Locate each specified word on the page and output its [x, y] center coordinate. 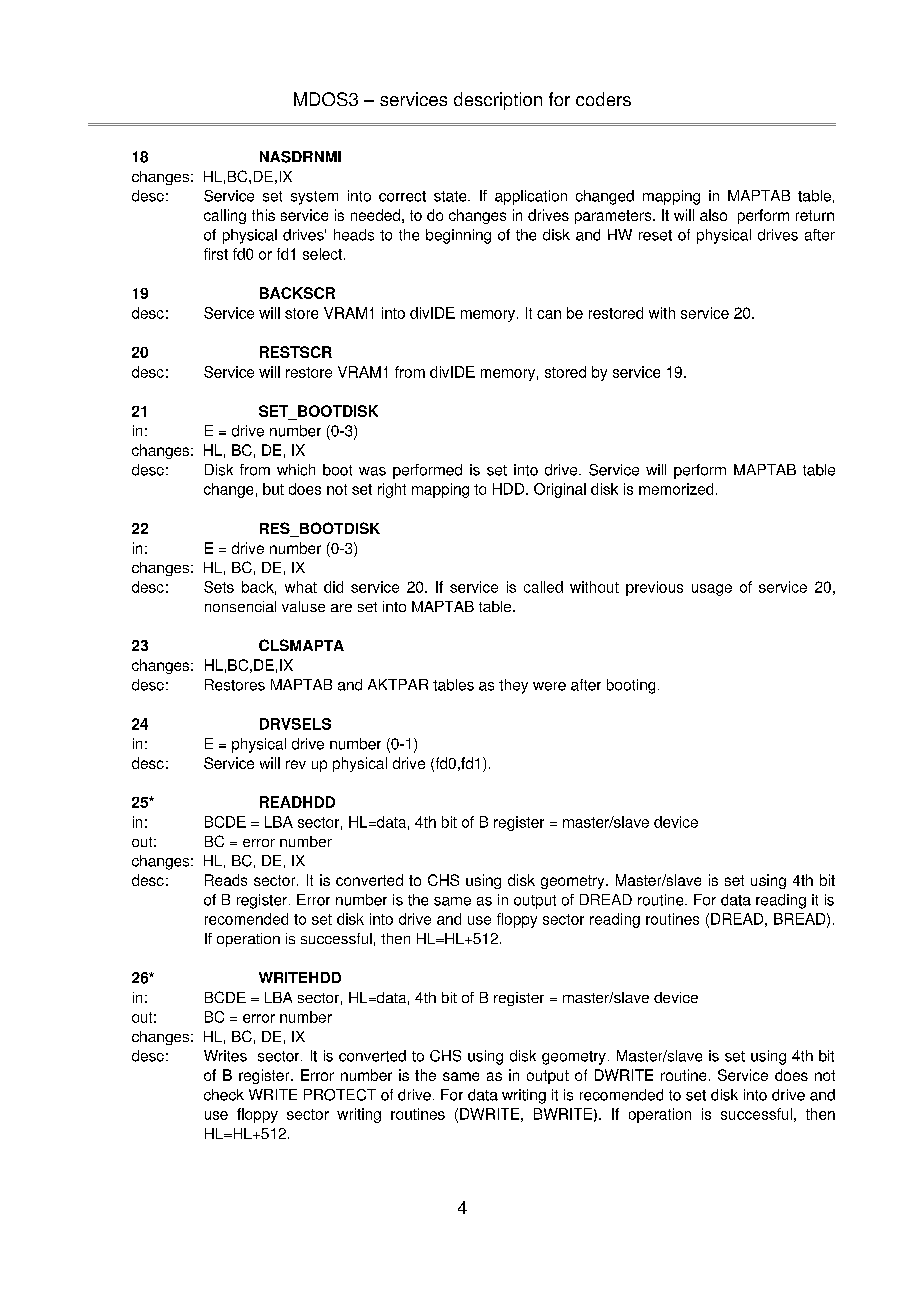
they [513, 686]
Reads [226, 880]
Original [560, 490]
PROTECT [340, 1095]
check [224, 1095]
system [314, 198]
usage [712, 590]
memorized [676, 489]
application [531, 197]
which [296, 470]
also [713, 215]
